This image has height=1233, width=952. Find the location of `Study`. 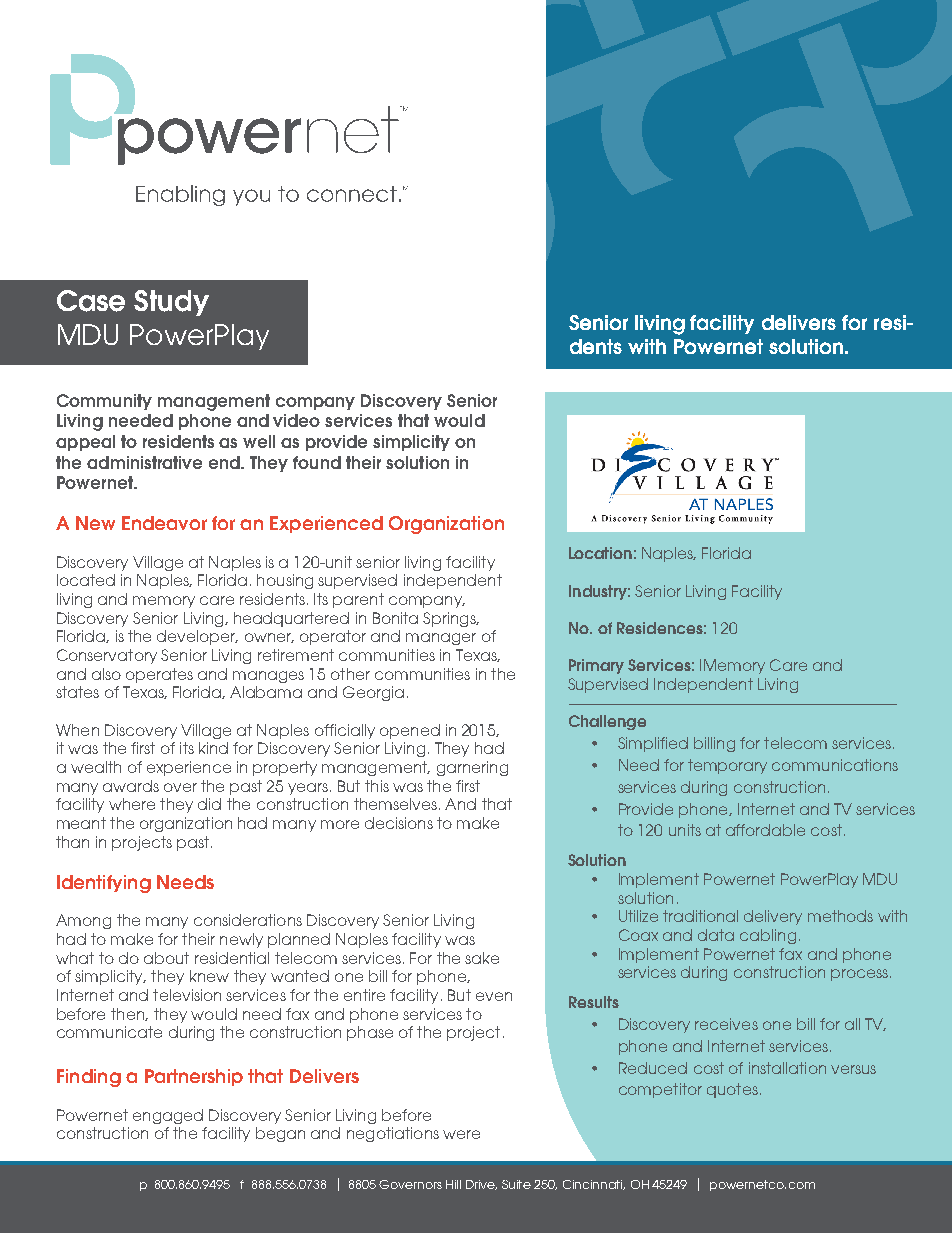

Study is located at coordinates (171, 303).
